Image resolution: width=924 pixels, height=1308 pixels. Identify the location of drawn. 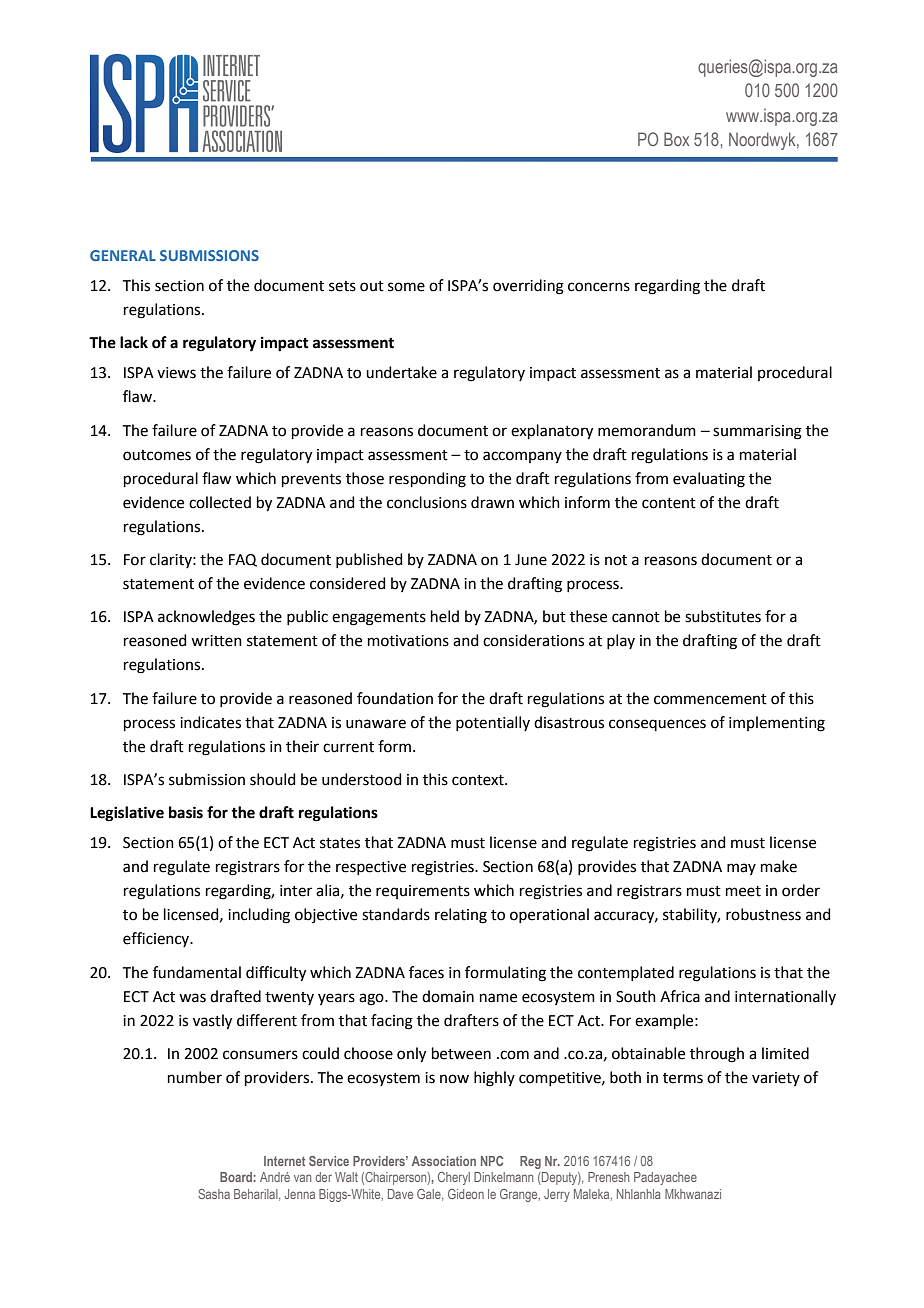
(492, 502).
